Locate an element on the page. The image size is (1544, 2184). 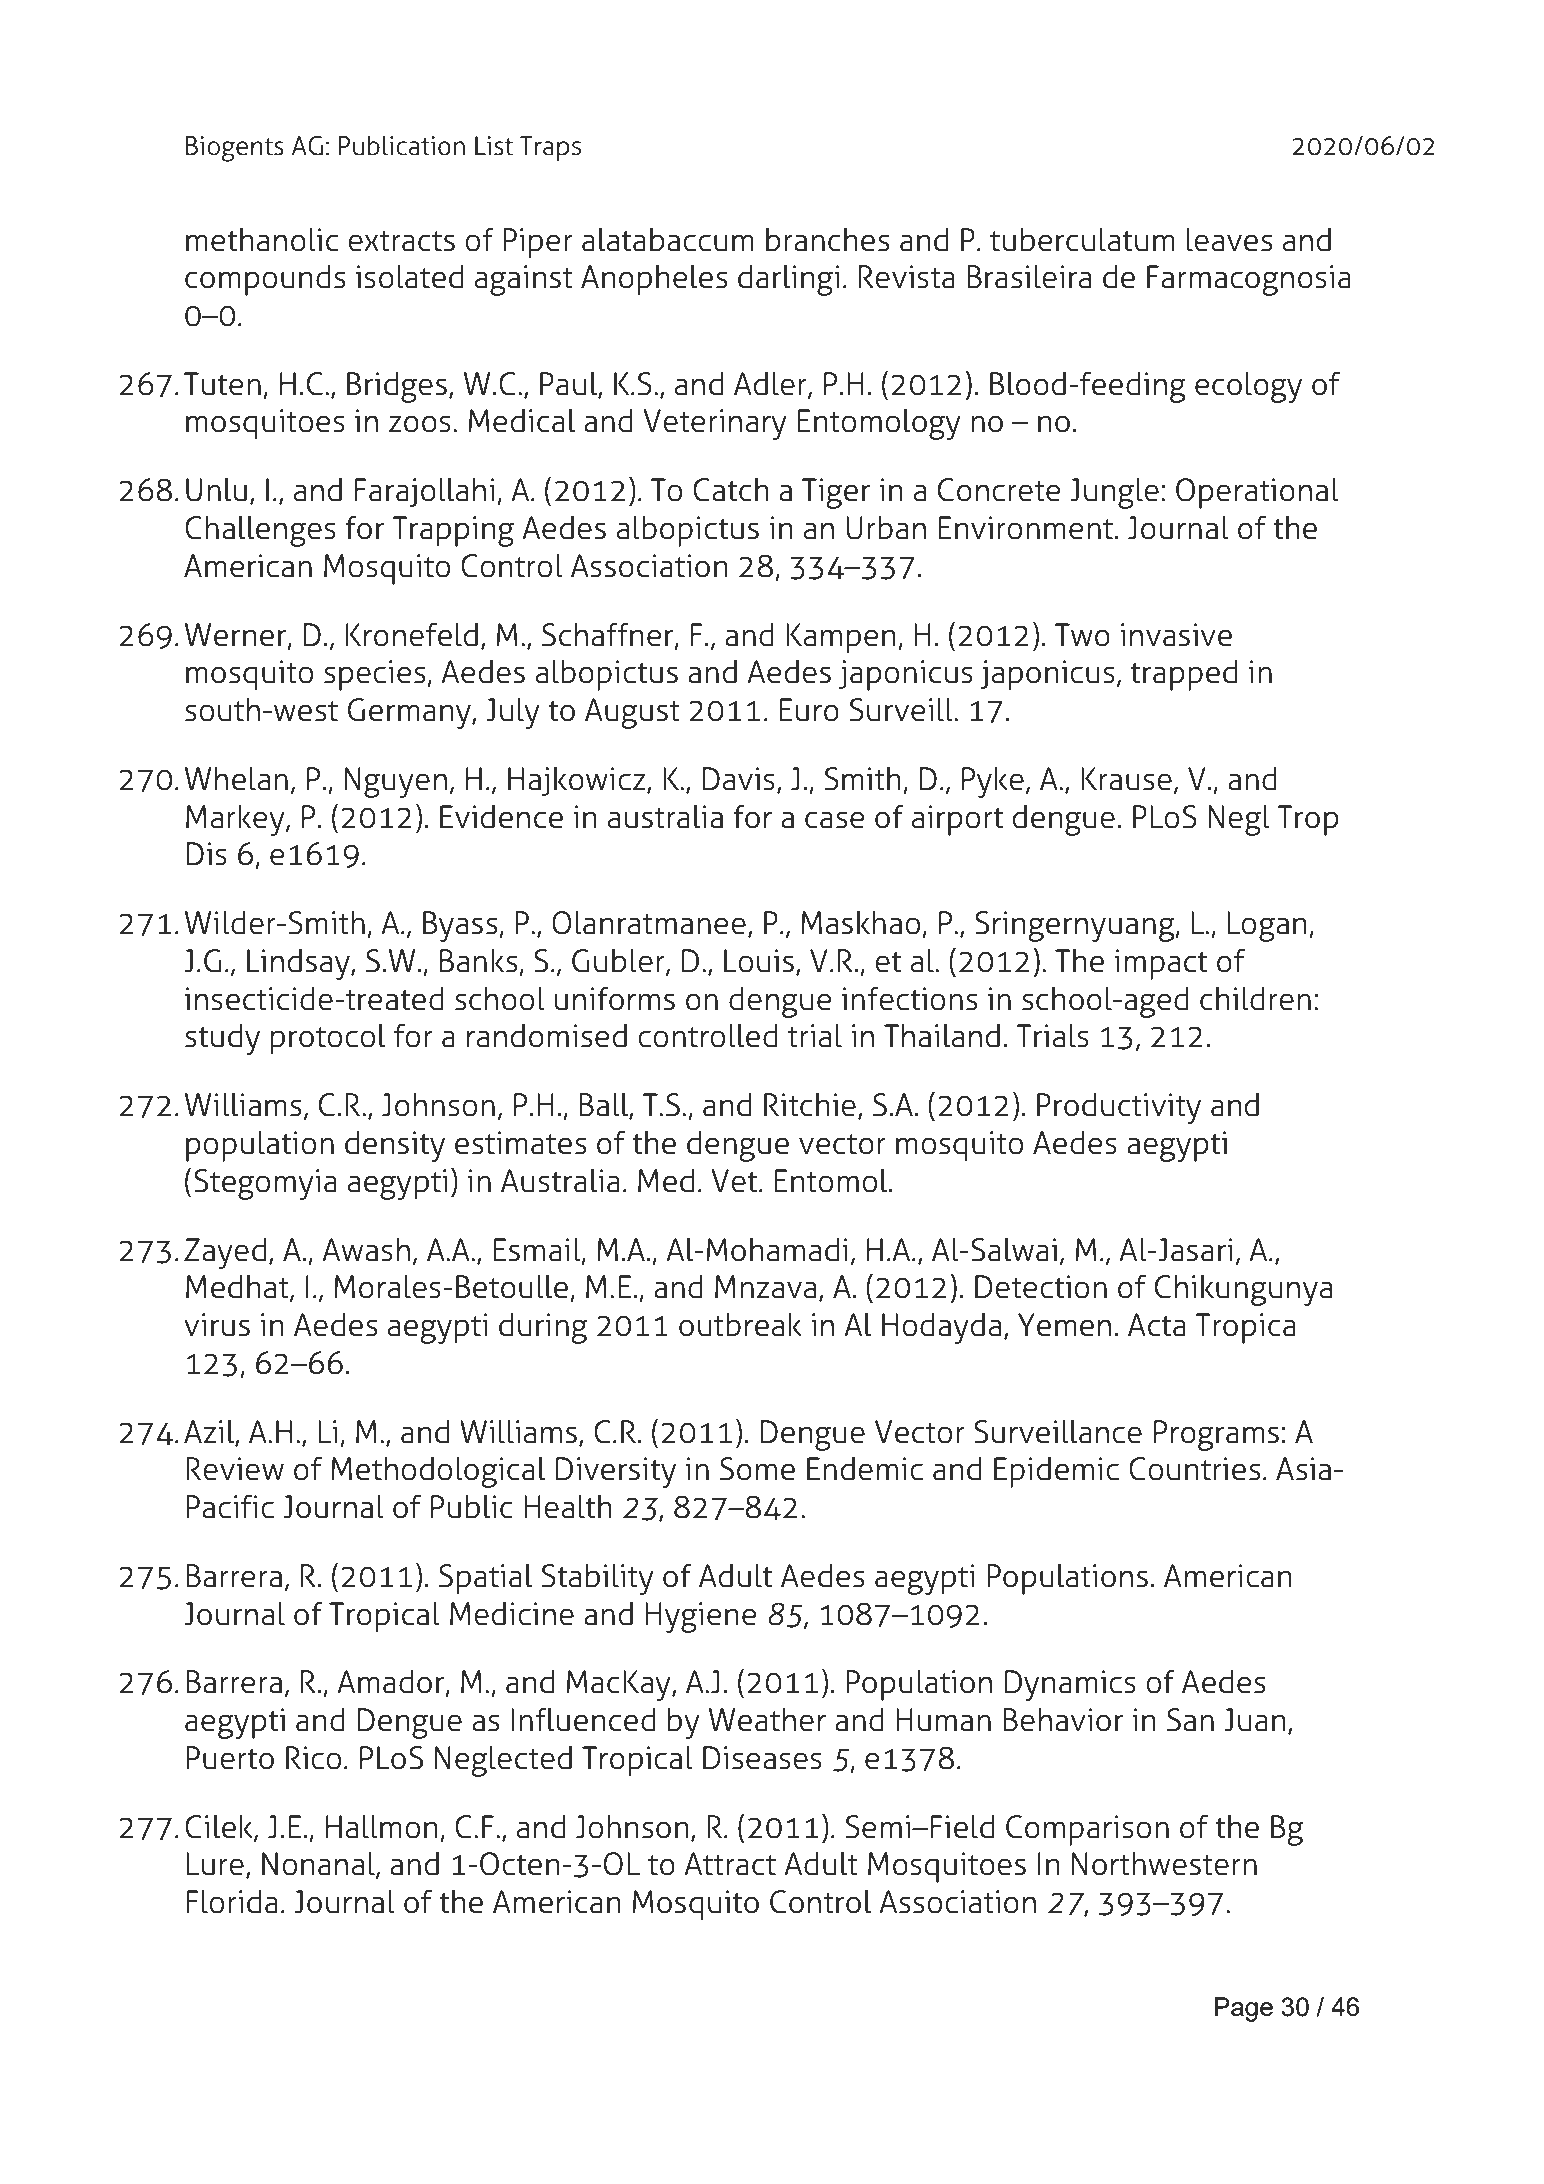
Attract is located at coordinates (730, 1864).
